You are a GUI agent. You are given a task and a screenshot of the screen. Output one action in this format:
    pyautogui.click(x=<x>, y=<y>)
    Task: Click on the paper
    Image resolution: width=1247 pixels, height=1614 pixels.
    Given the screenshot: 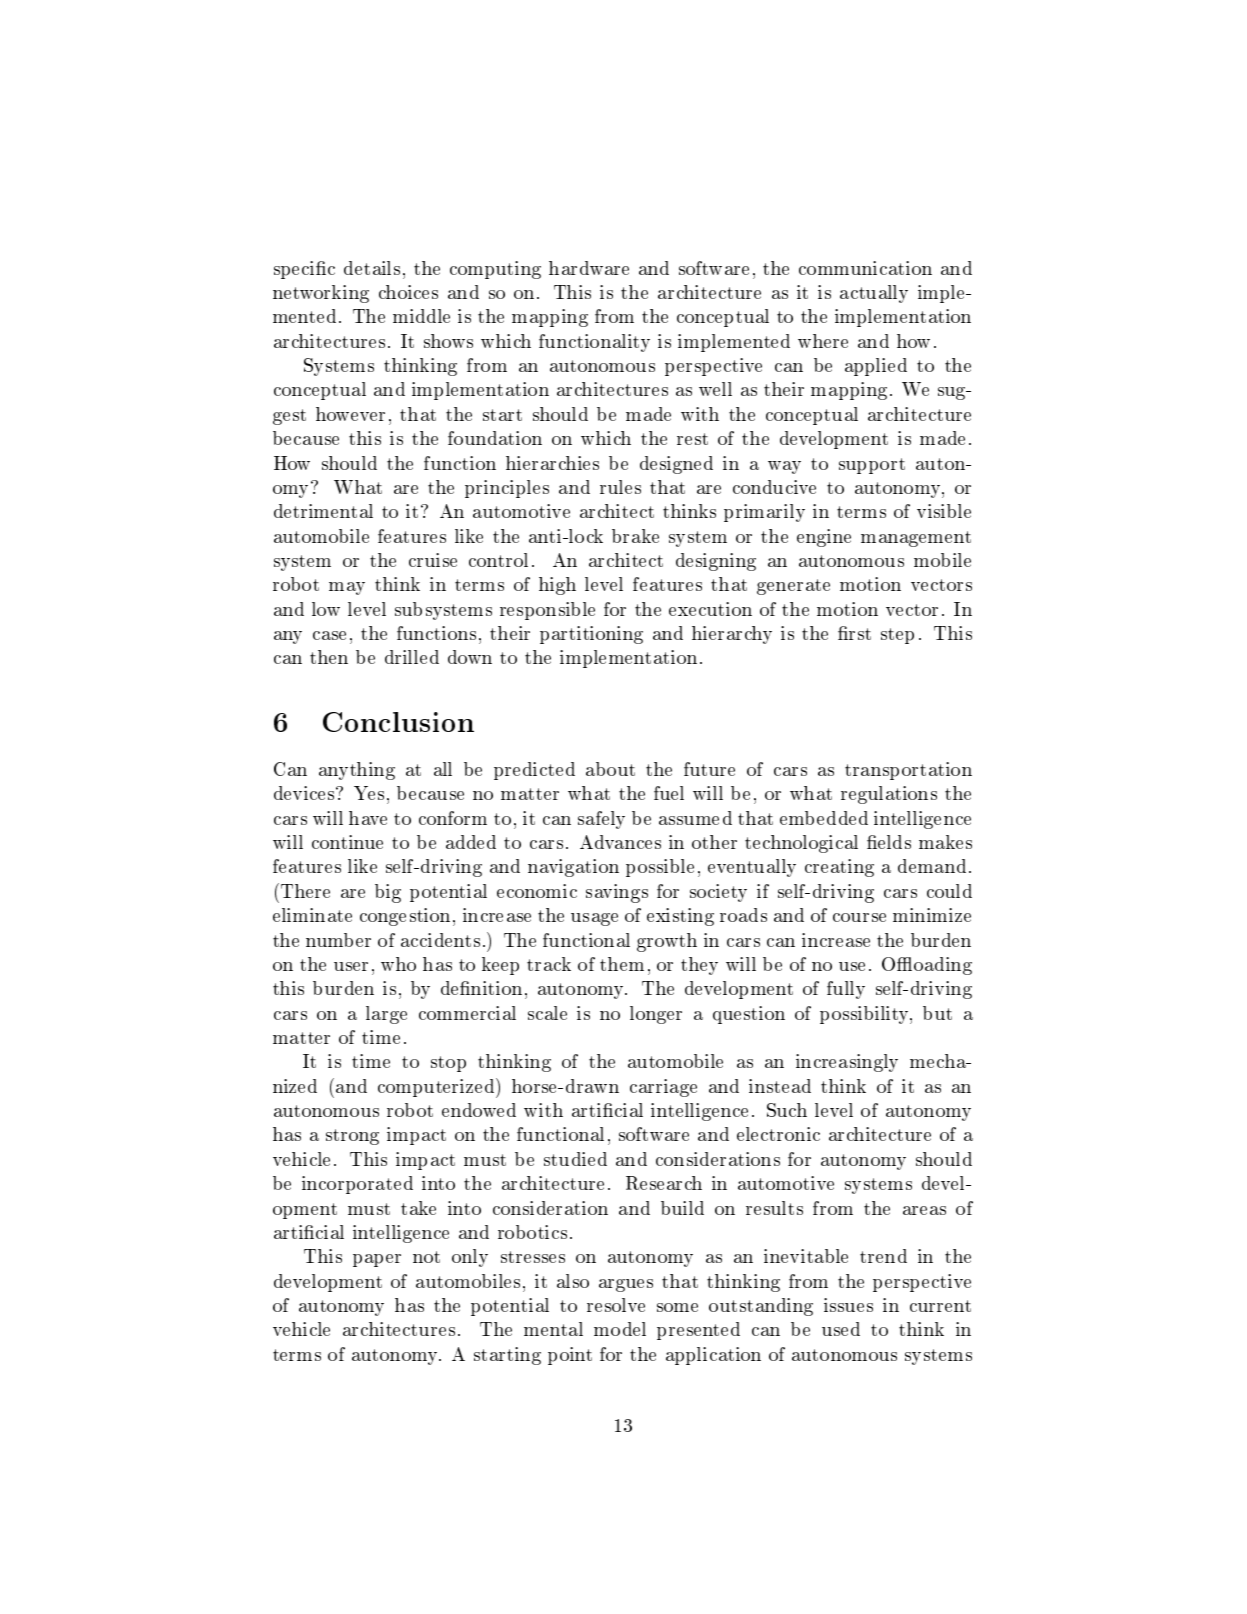 What is the action you would take?
    pyautogui.click(x=377, y=1260)
